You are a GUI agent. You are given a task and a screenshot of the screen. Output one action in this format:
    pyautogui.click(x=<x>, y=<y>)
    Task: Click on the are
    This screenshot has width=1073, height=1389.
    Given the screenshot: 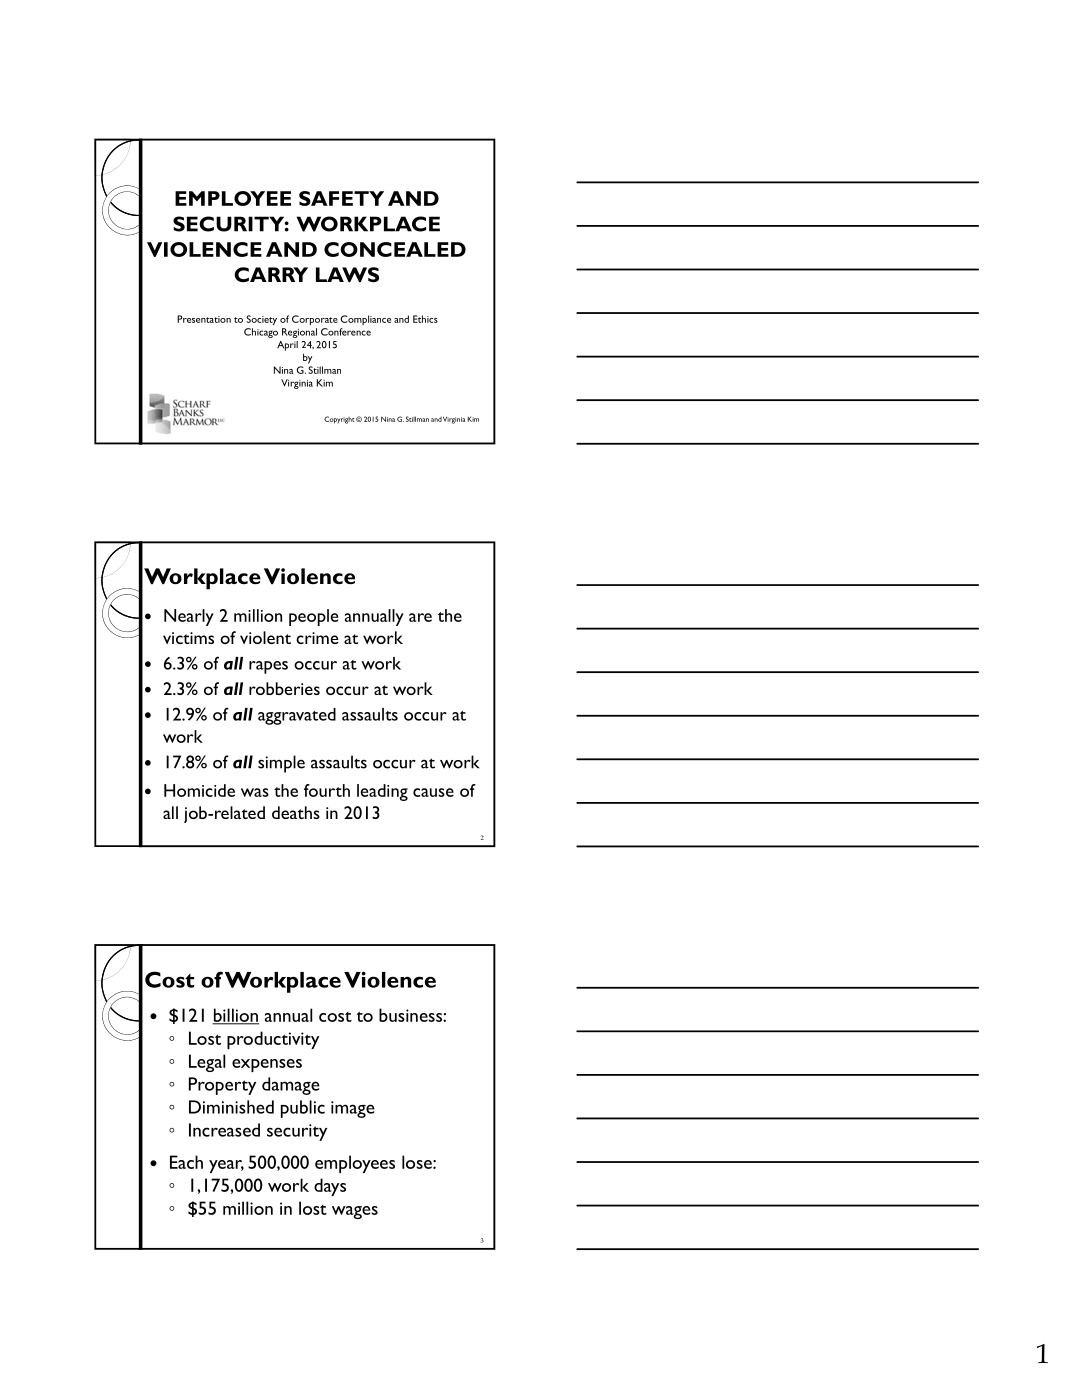 What is the action you would take?
    pyautogui.click(x=420, y=617)
